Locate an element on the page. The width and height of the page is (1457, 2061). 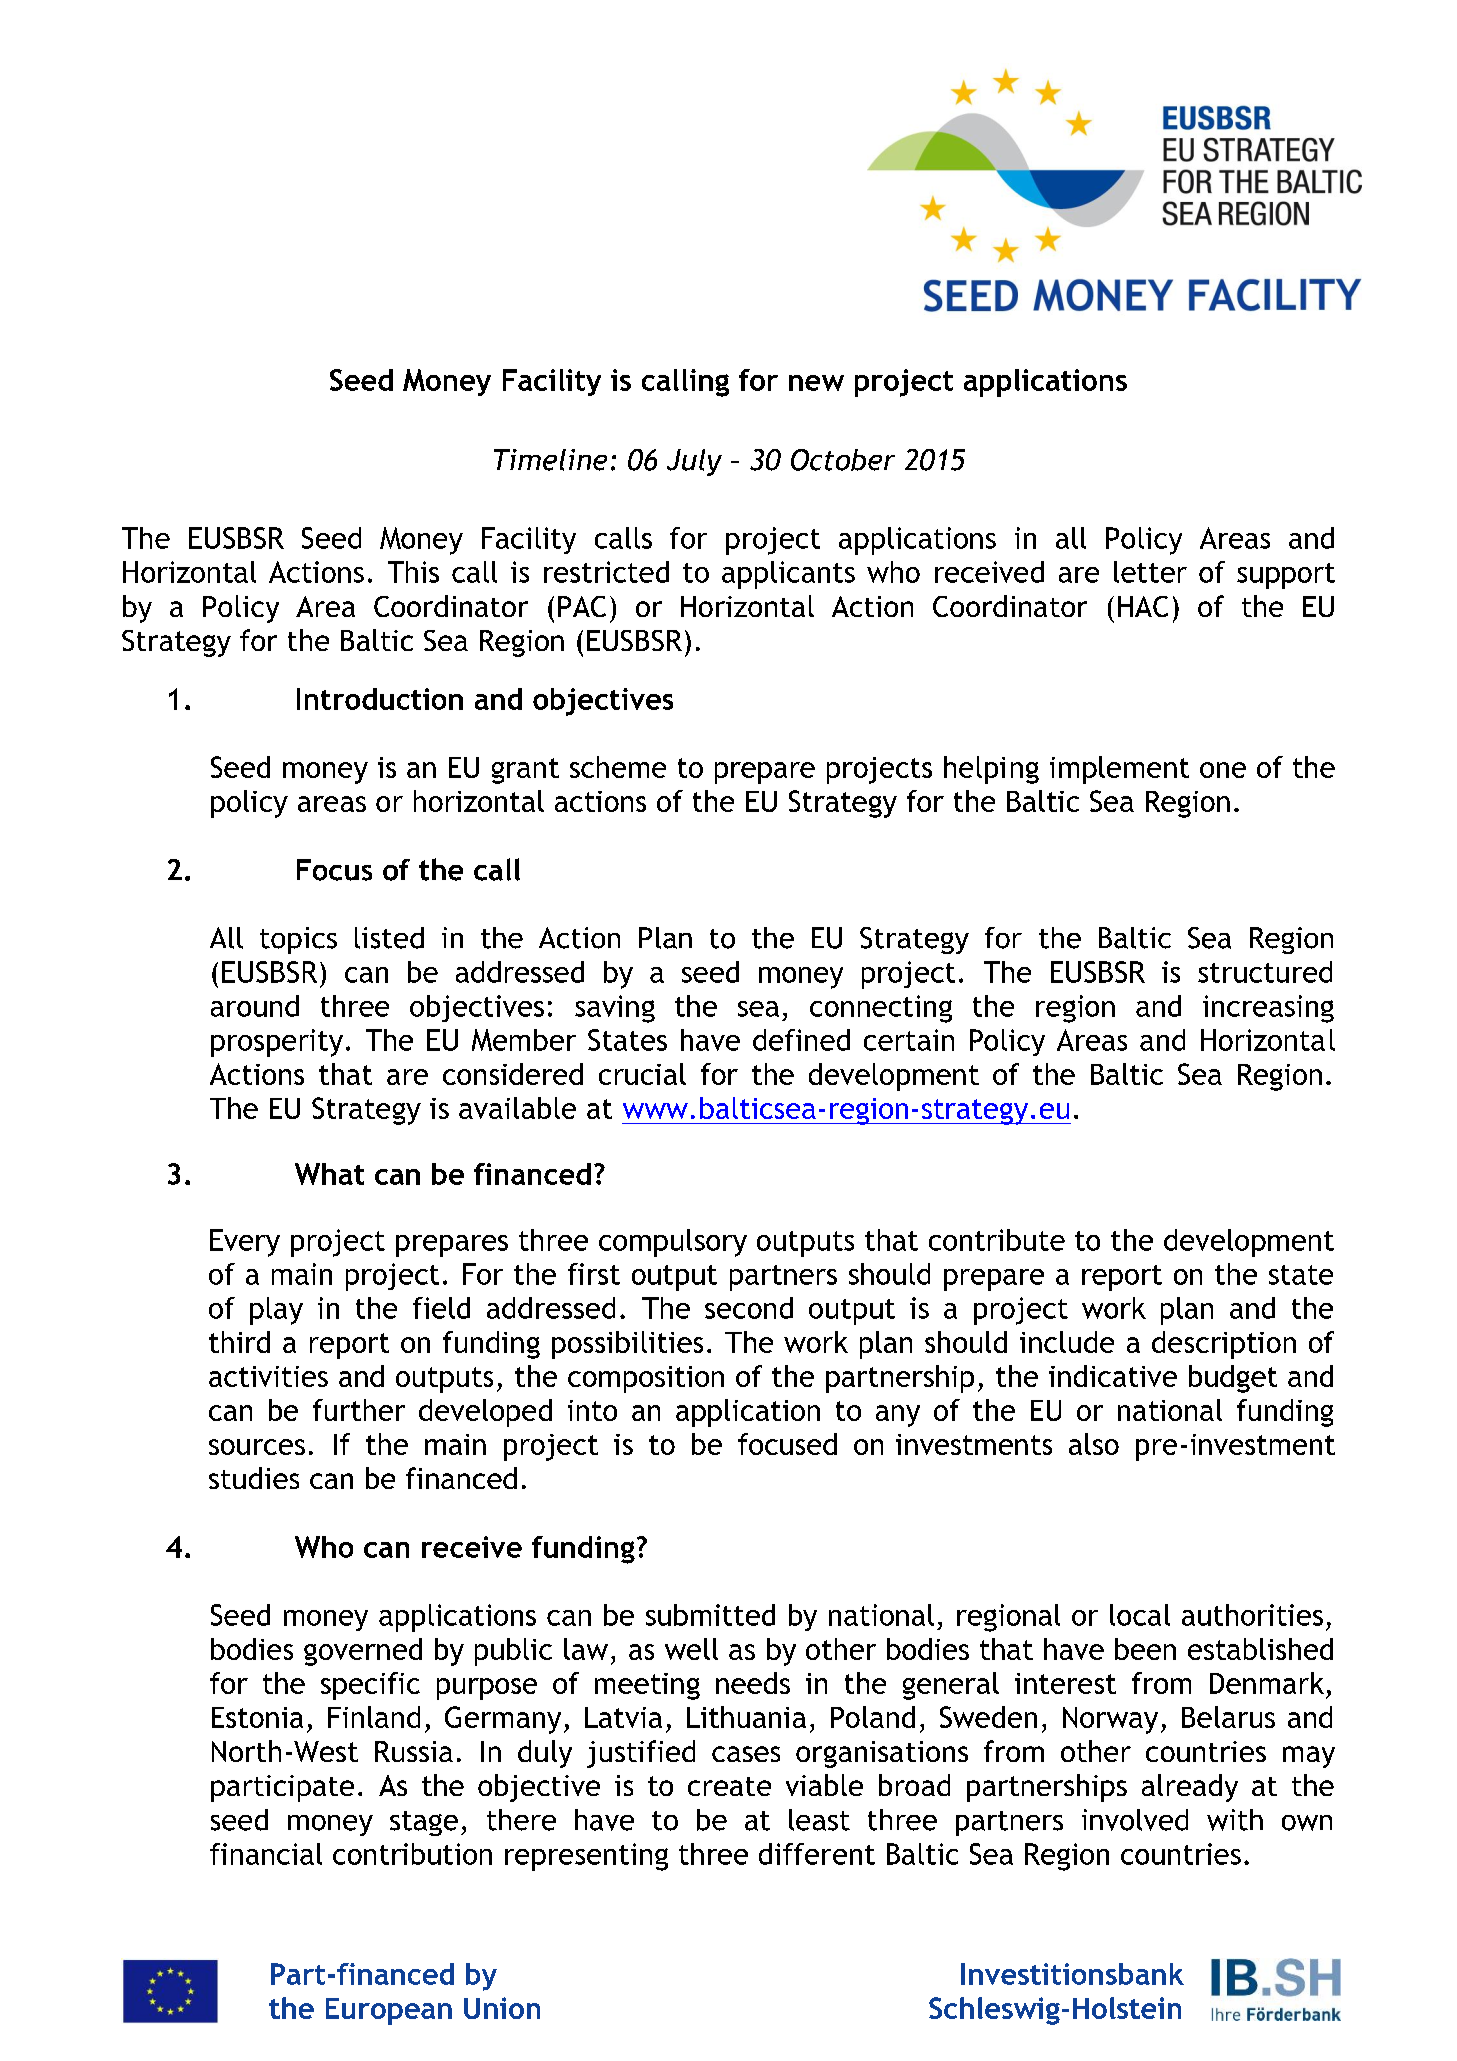
description is located at coordinates (1224, 1345).
